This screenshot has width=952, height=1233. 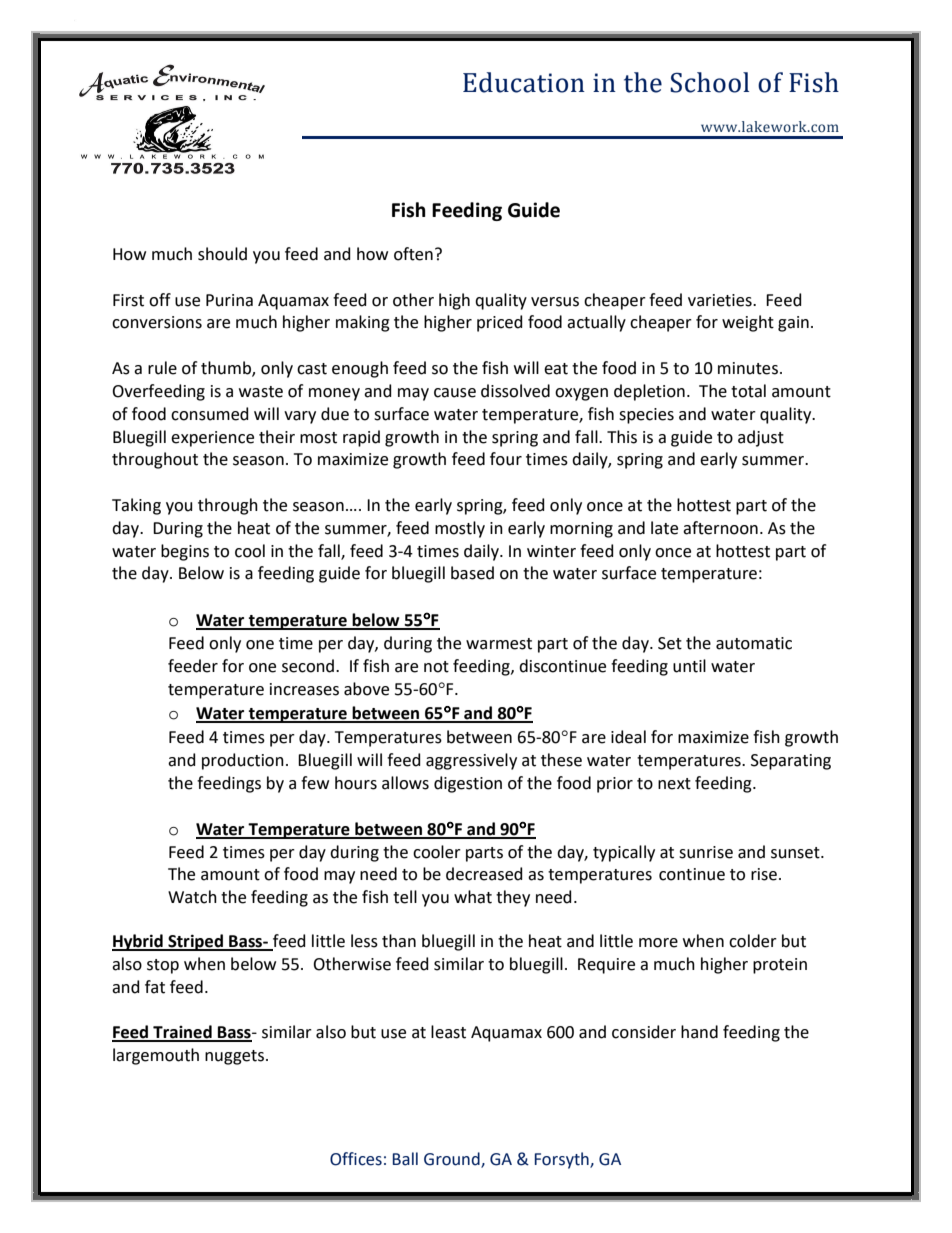 What do you see at coordinates (754, 643) in the screenshot?
I see `automatic` at bounding box center [754, 643].
